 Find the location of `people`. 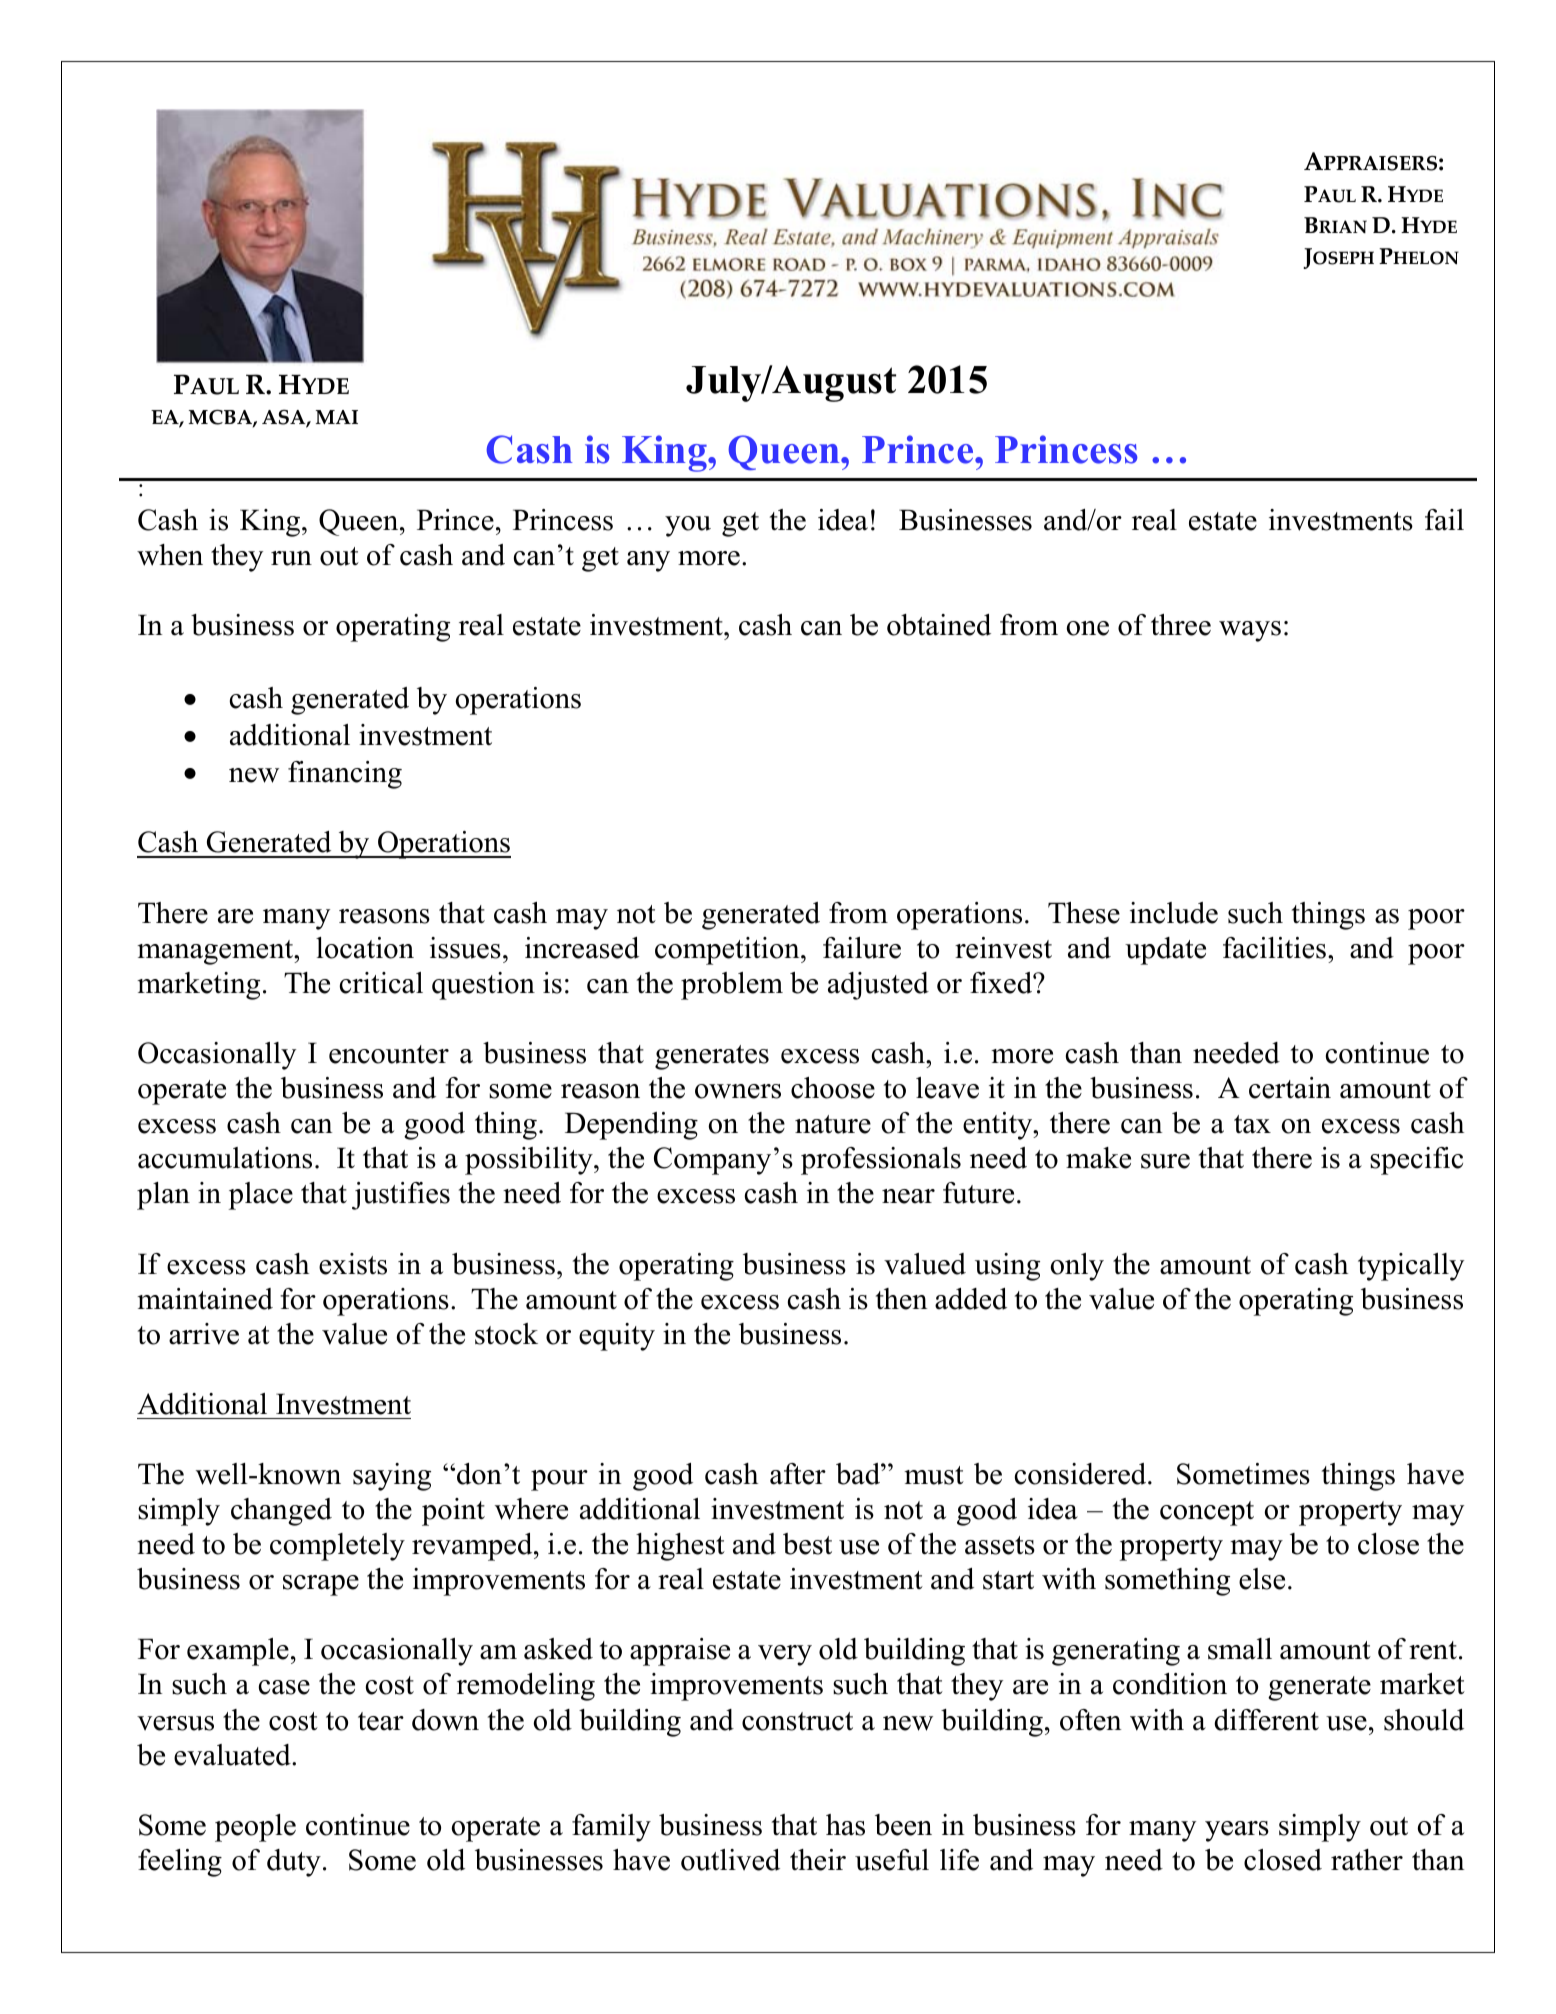

people is located at coordinates (255, 1828).
